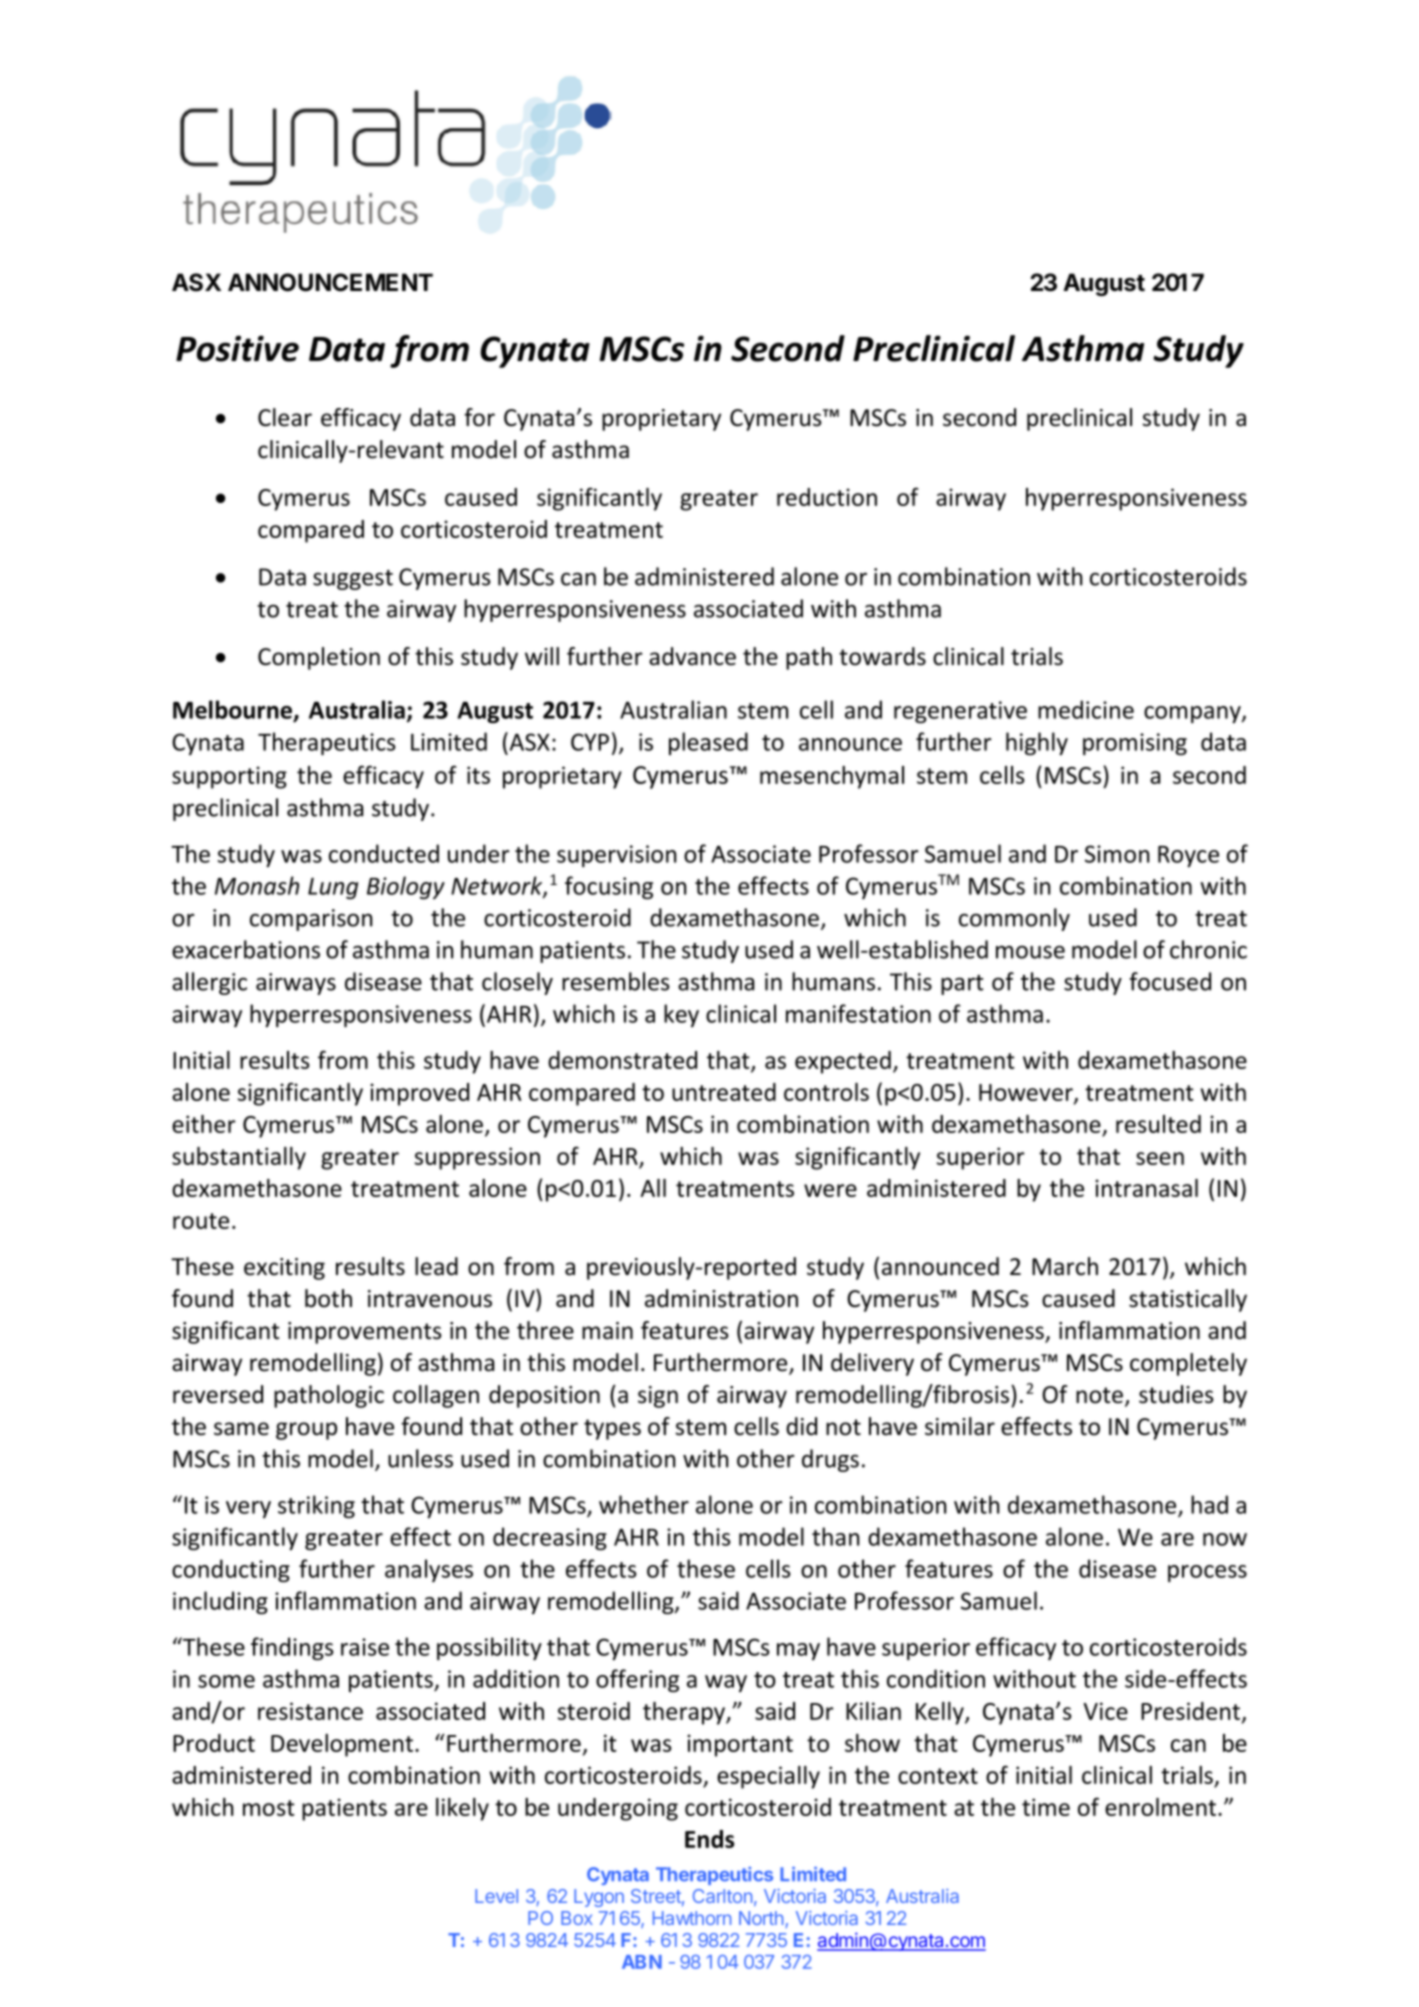  I want to click on supporting, so click(229, 777).
